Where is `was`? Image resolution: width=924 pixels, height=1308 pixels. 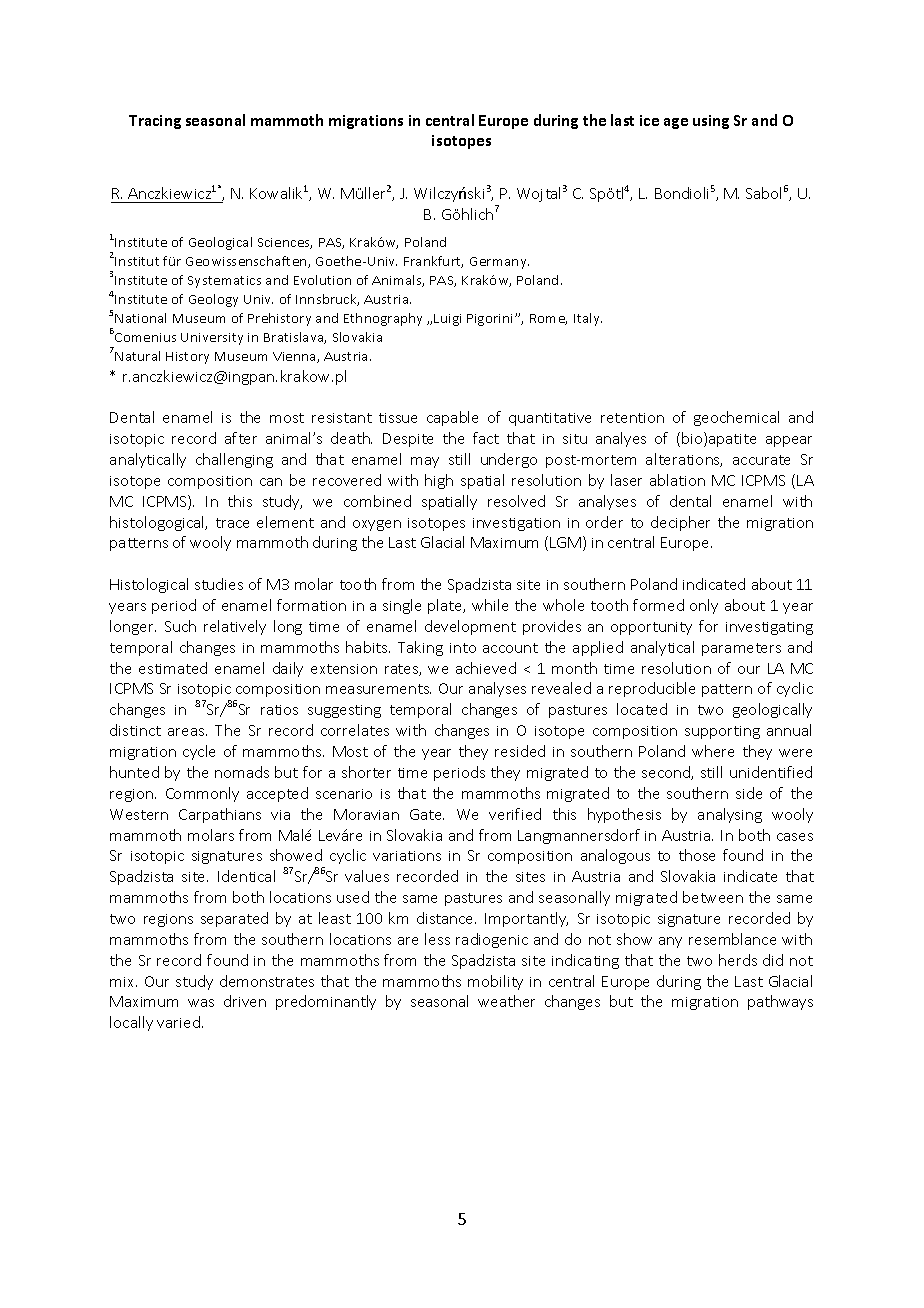
was is located at coordinates (201, 1003).
